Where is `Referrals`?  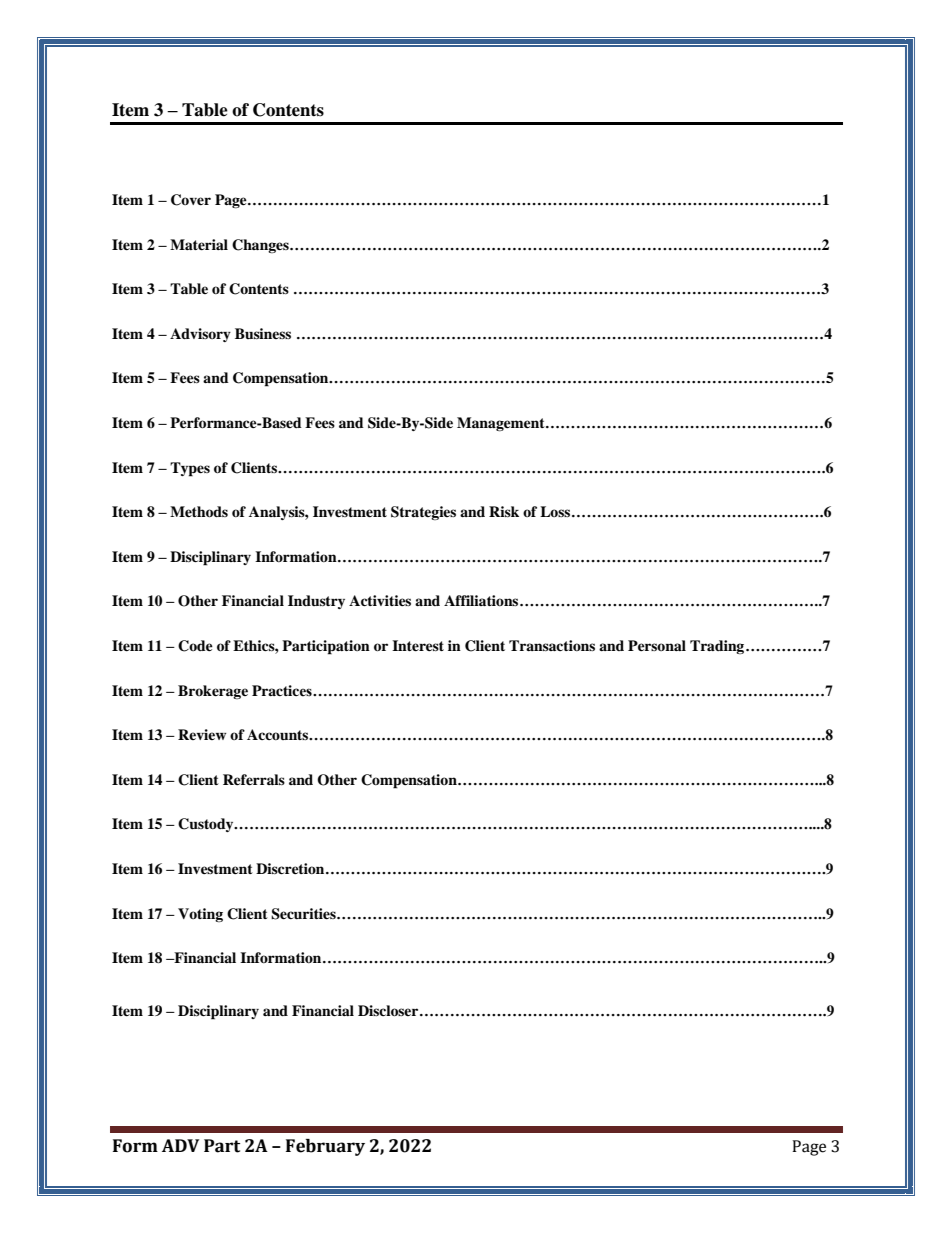
Referrals is located at coordinates (254, 779).
